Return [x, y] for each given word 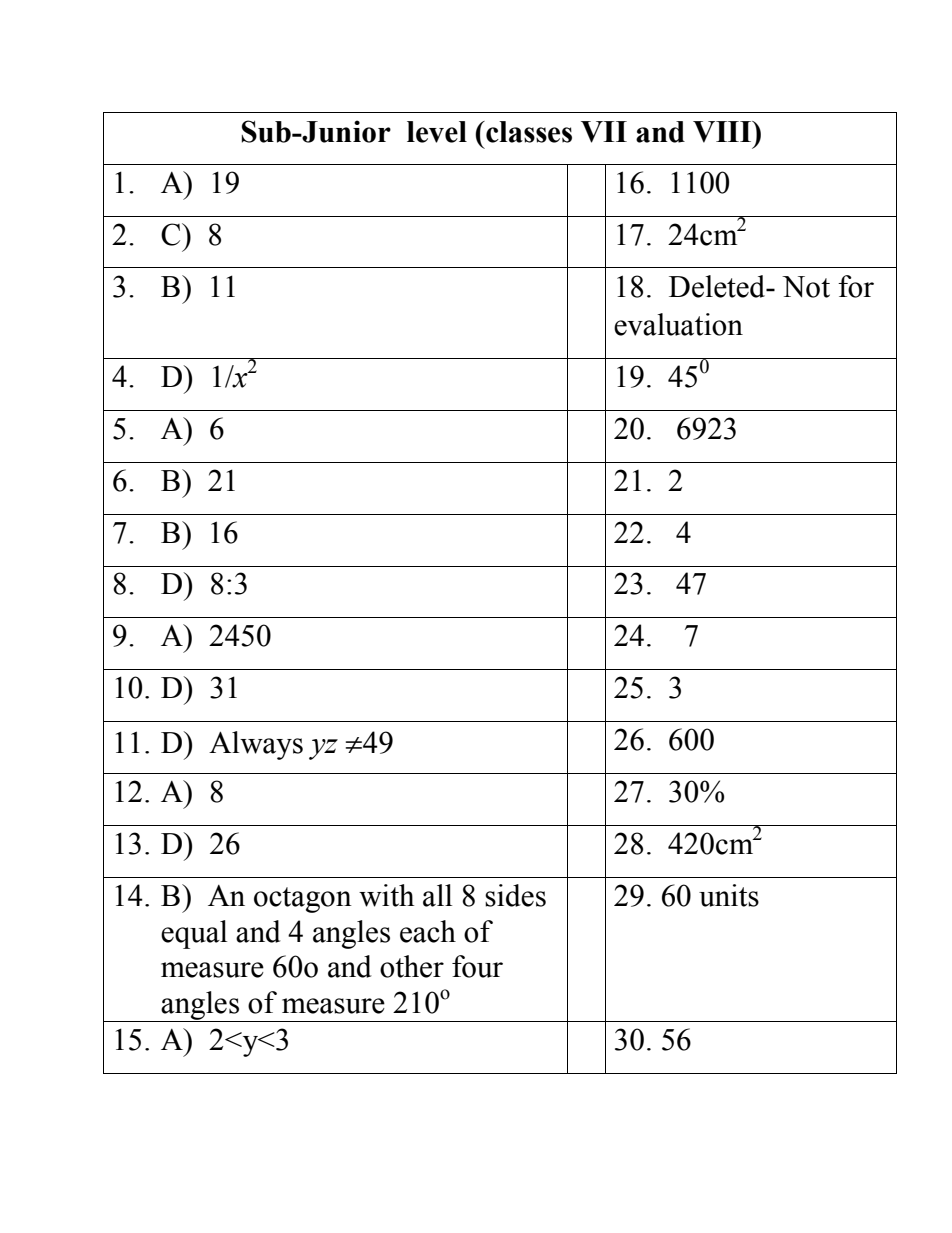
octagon [303, 900]
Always [256, 745]
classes [528, 132]
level [437, 132]
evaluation [678, 324]
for [856, 286]
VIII [723, 132]
